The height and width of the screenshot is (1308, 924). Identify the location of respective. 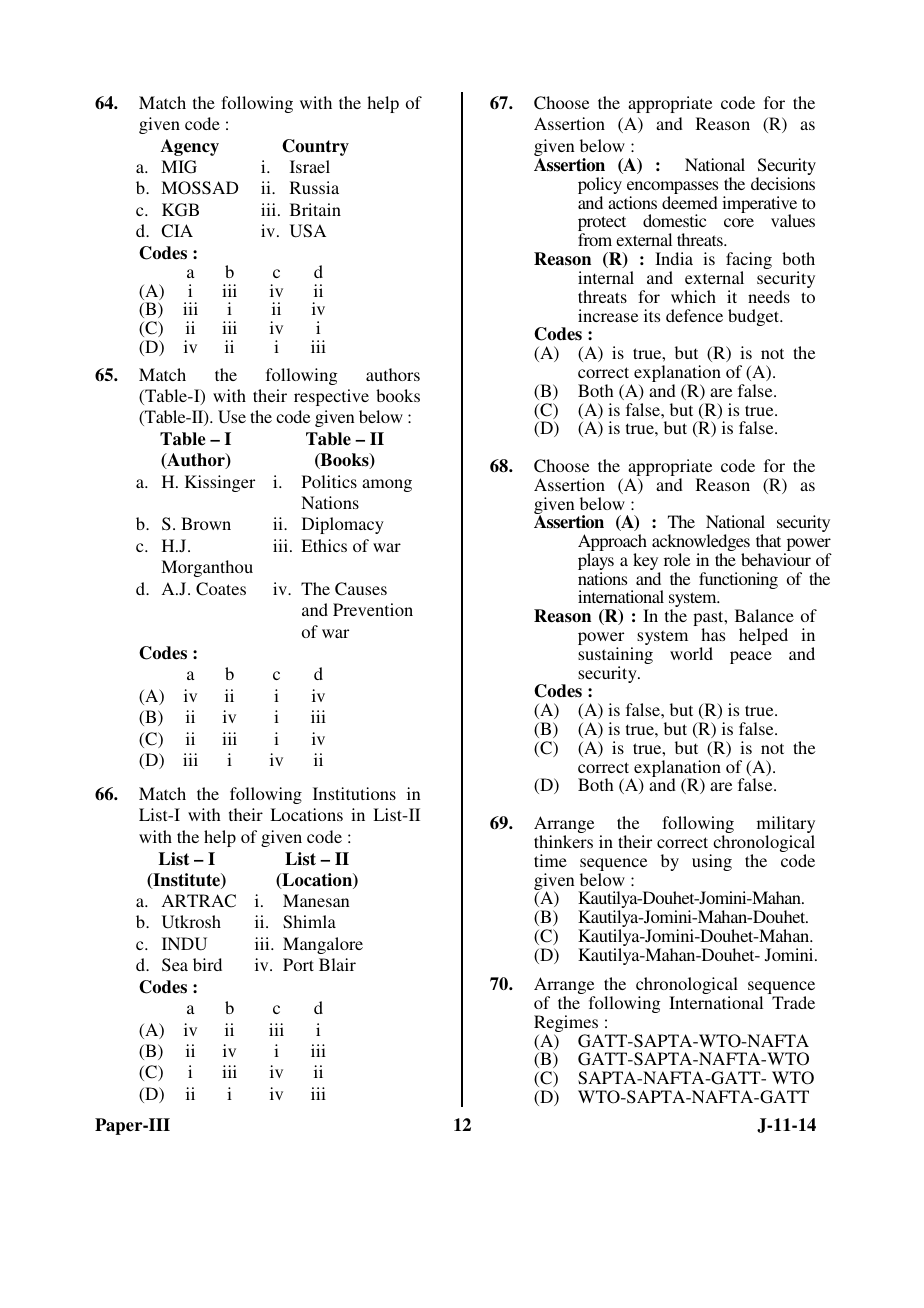
(331, 397).
